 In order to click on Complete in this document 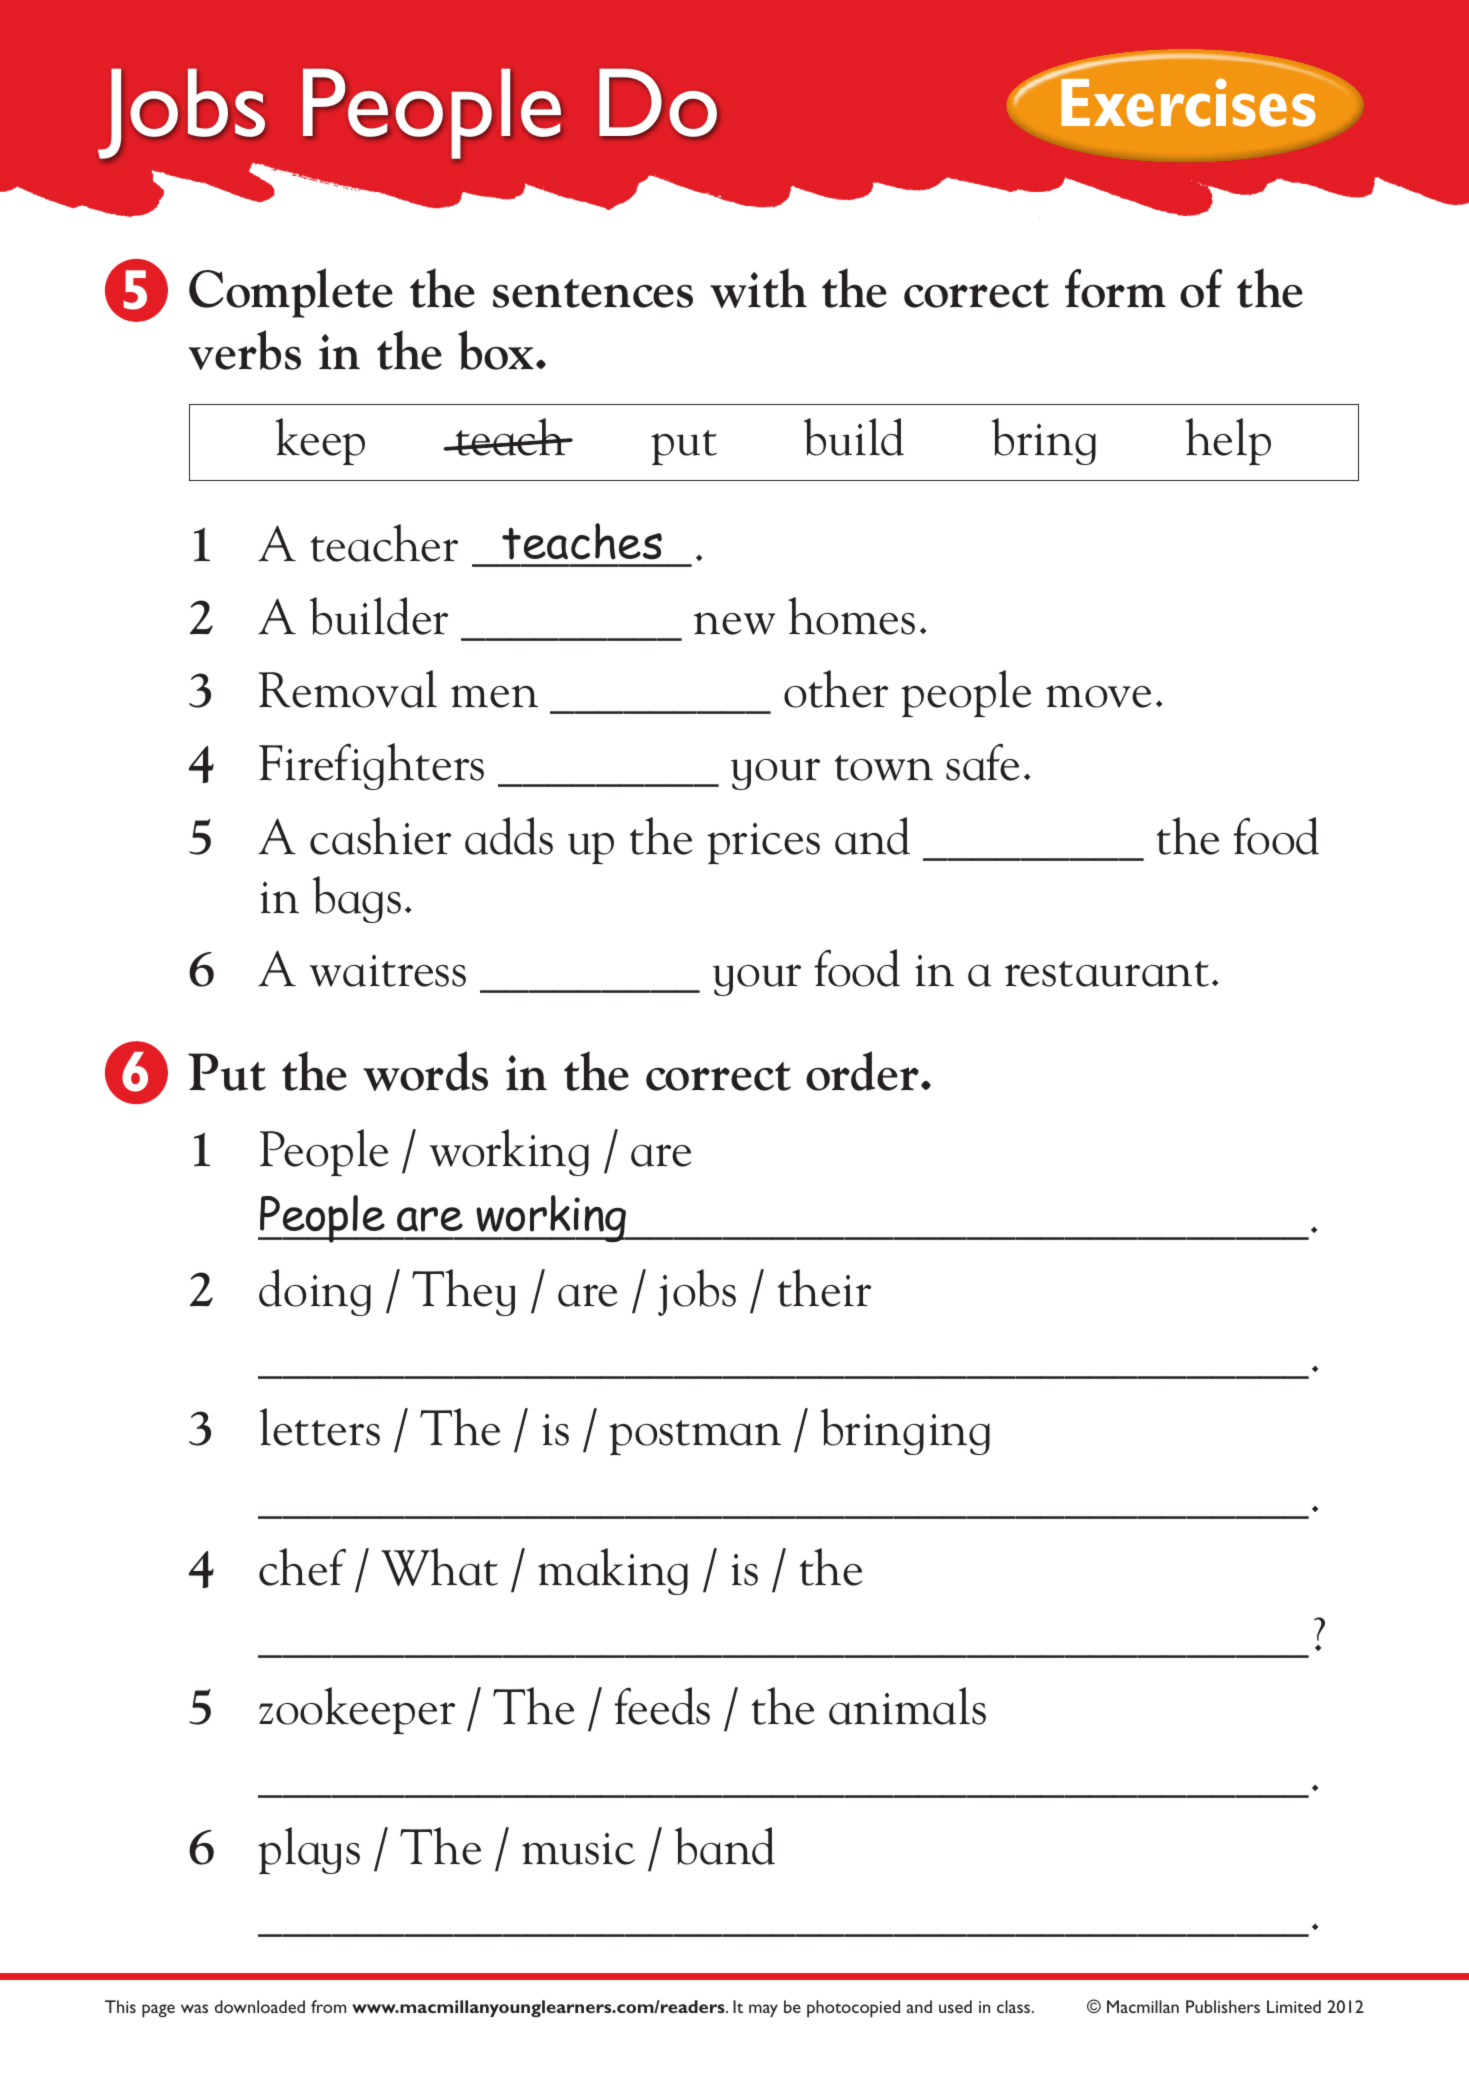, I will do `click(291, 293)`.
